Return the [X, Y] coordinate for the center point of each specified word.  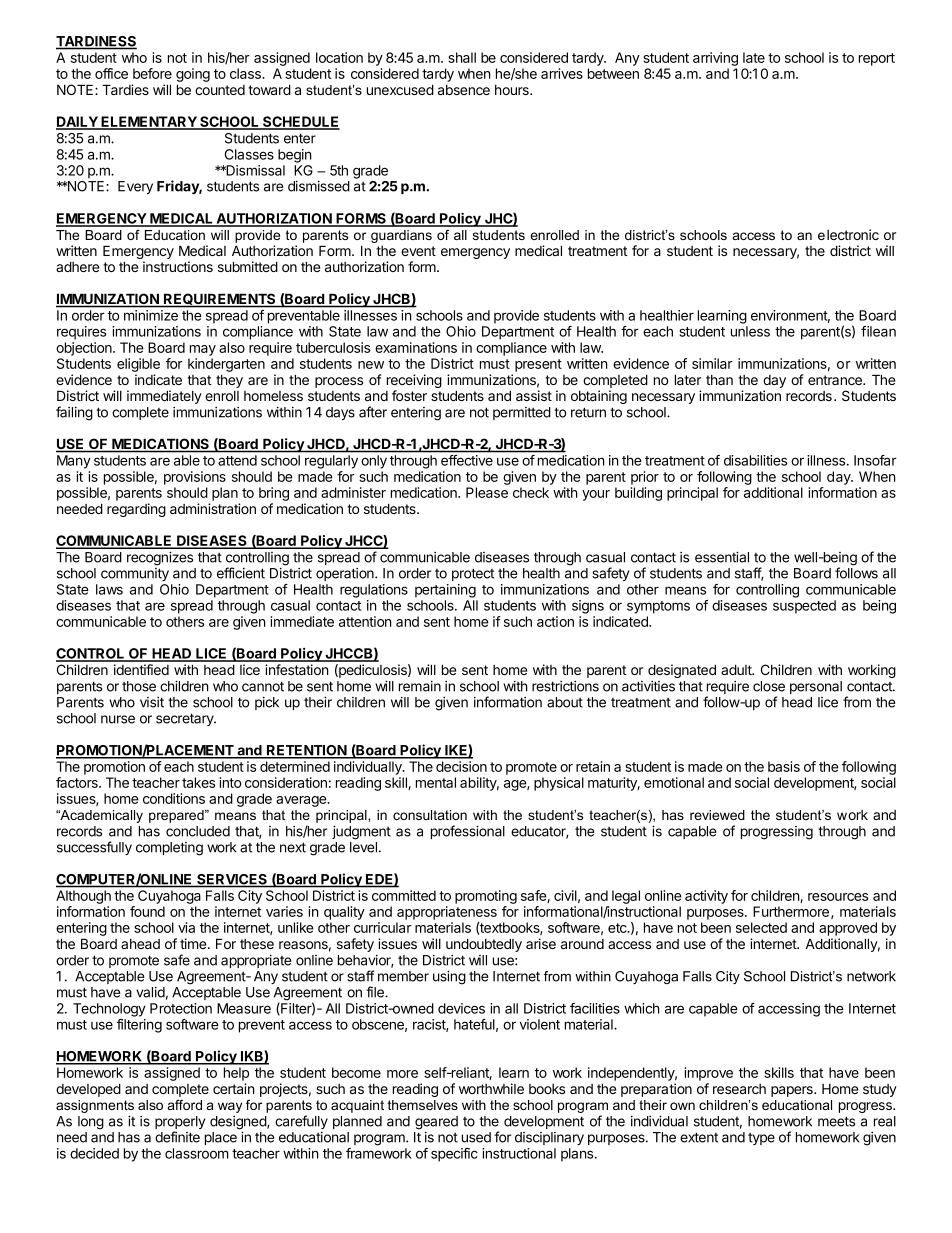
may [203, 350]
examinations [416, 347]
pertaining [445, 591]
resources [838, 897]
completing [169, 849]
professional [468, 832]
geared [436, 1123]
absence [464, 90]
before [152, 73]
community [135, 574]
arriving [715, 59]
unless [750, 331]
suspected [804, 607]
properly [180, 1124]
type [761, 1139]
